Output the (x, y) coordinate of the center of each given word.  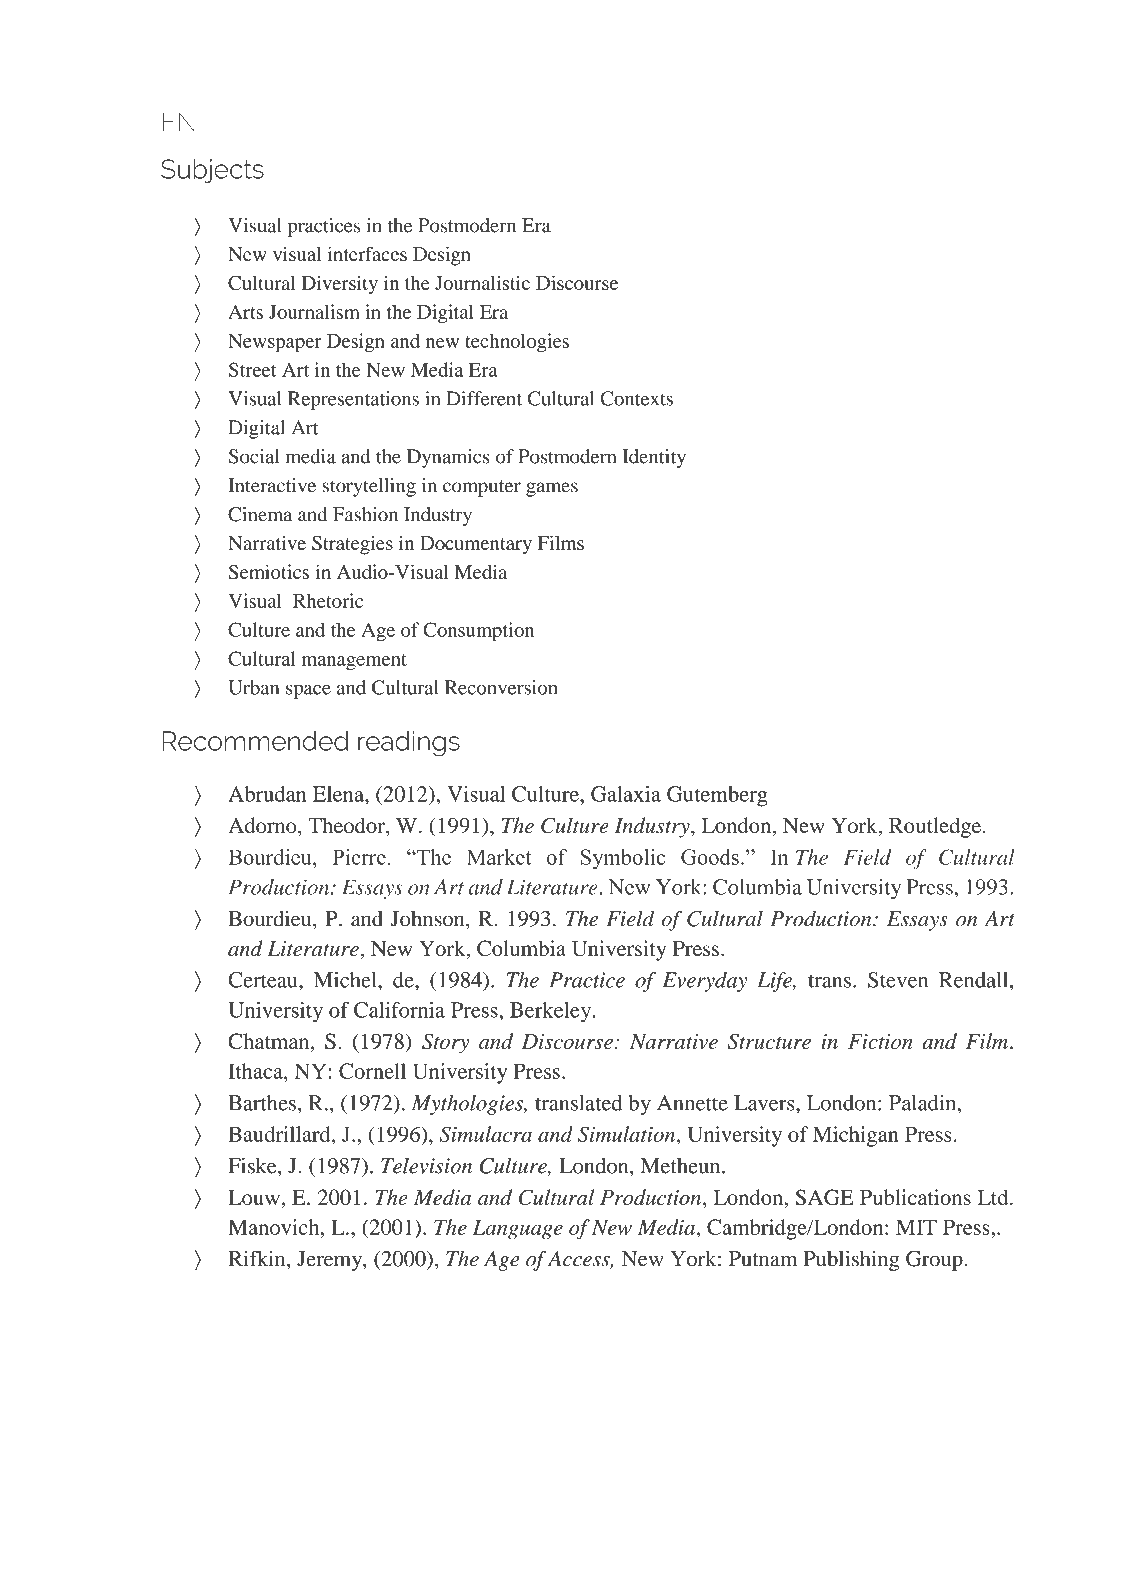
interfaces (367, 253)
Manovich (275, 1227)
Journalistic (482, 282)
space (308, 691)
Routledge (936, 827)
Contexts (636, 398)
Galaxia (626, 794)
